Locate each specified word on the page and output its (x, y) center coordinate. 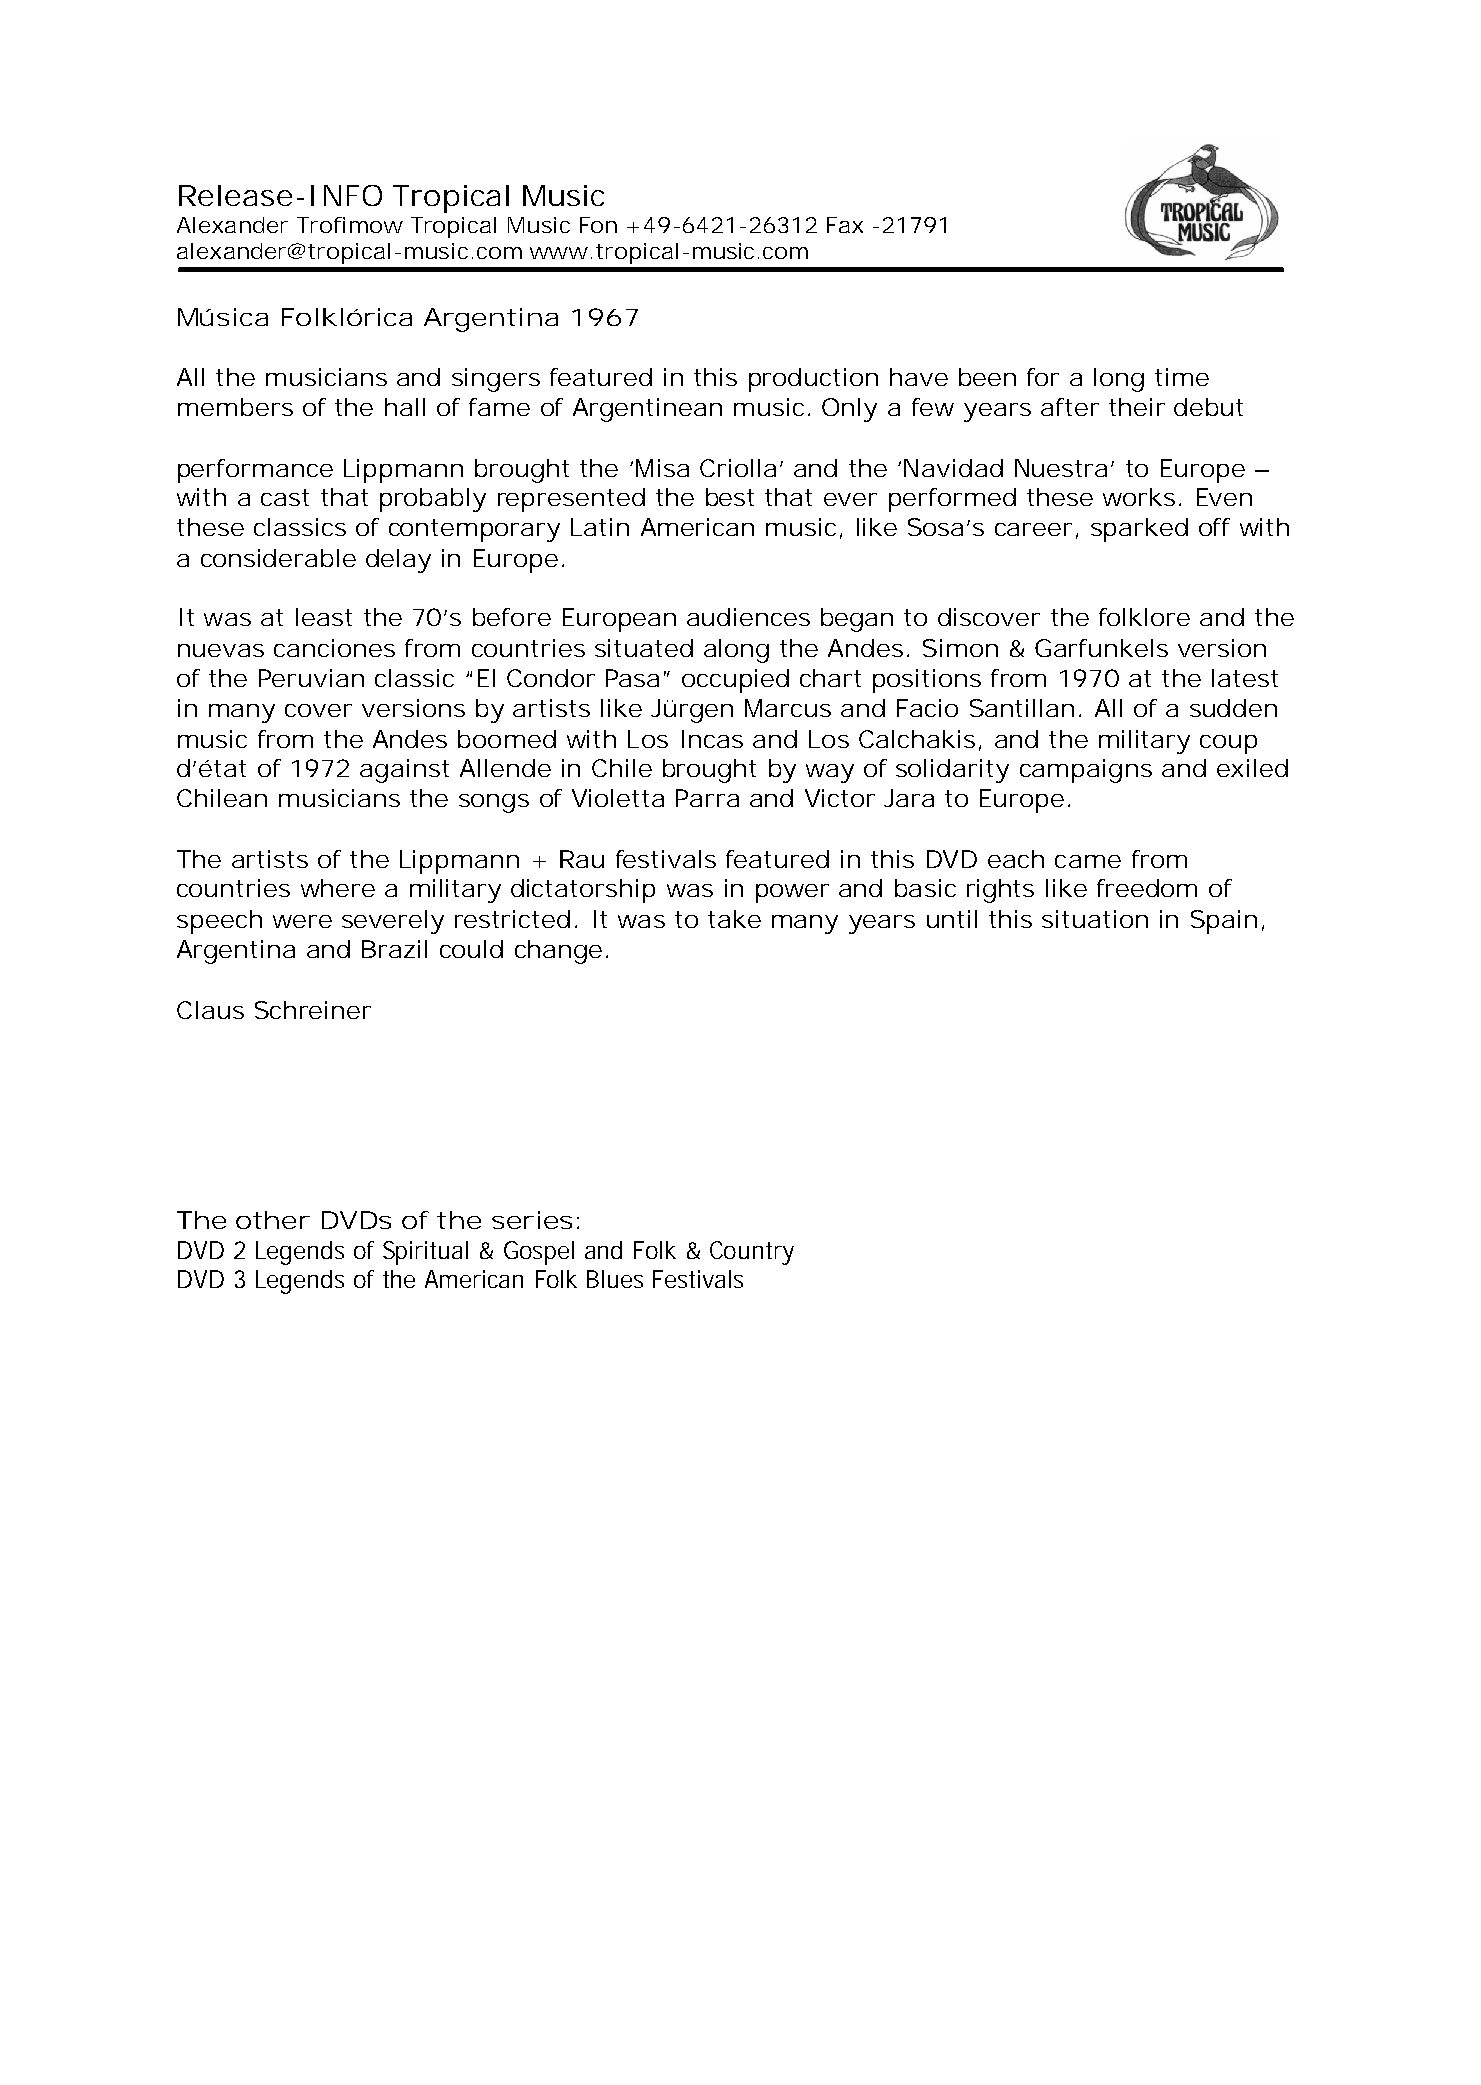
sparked (1139, 530)
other (273, 1220)
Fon (598, 225)
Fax (845, 225)
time (1182, 377)
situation (1095, 919)
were (302, 921)
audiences (748, 617)
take (734, 919)
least (324, 617)
